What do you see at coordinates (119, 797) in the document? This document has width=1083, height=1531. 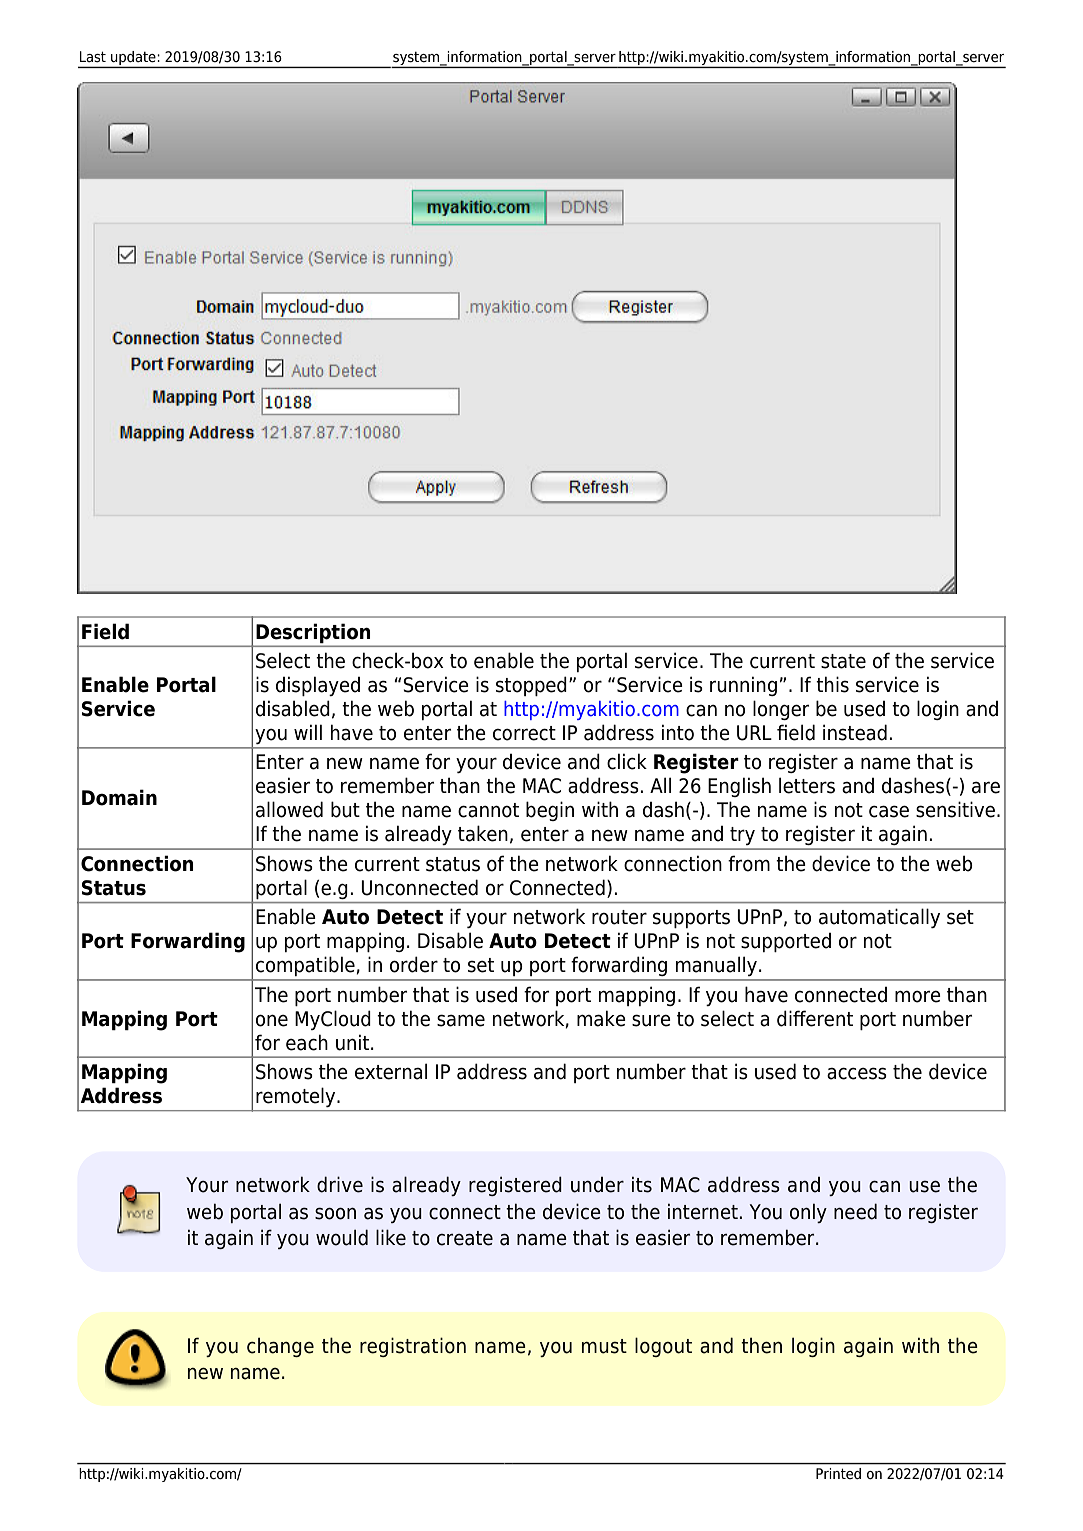 I see `Domain` at bounding box center [119, 797].
